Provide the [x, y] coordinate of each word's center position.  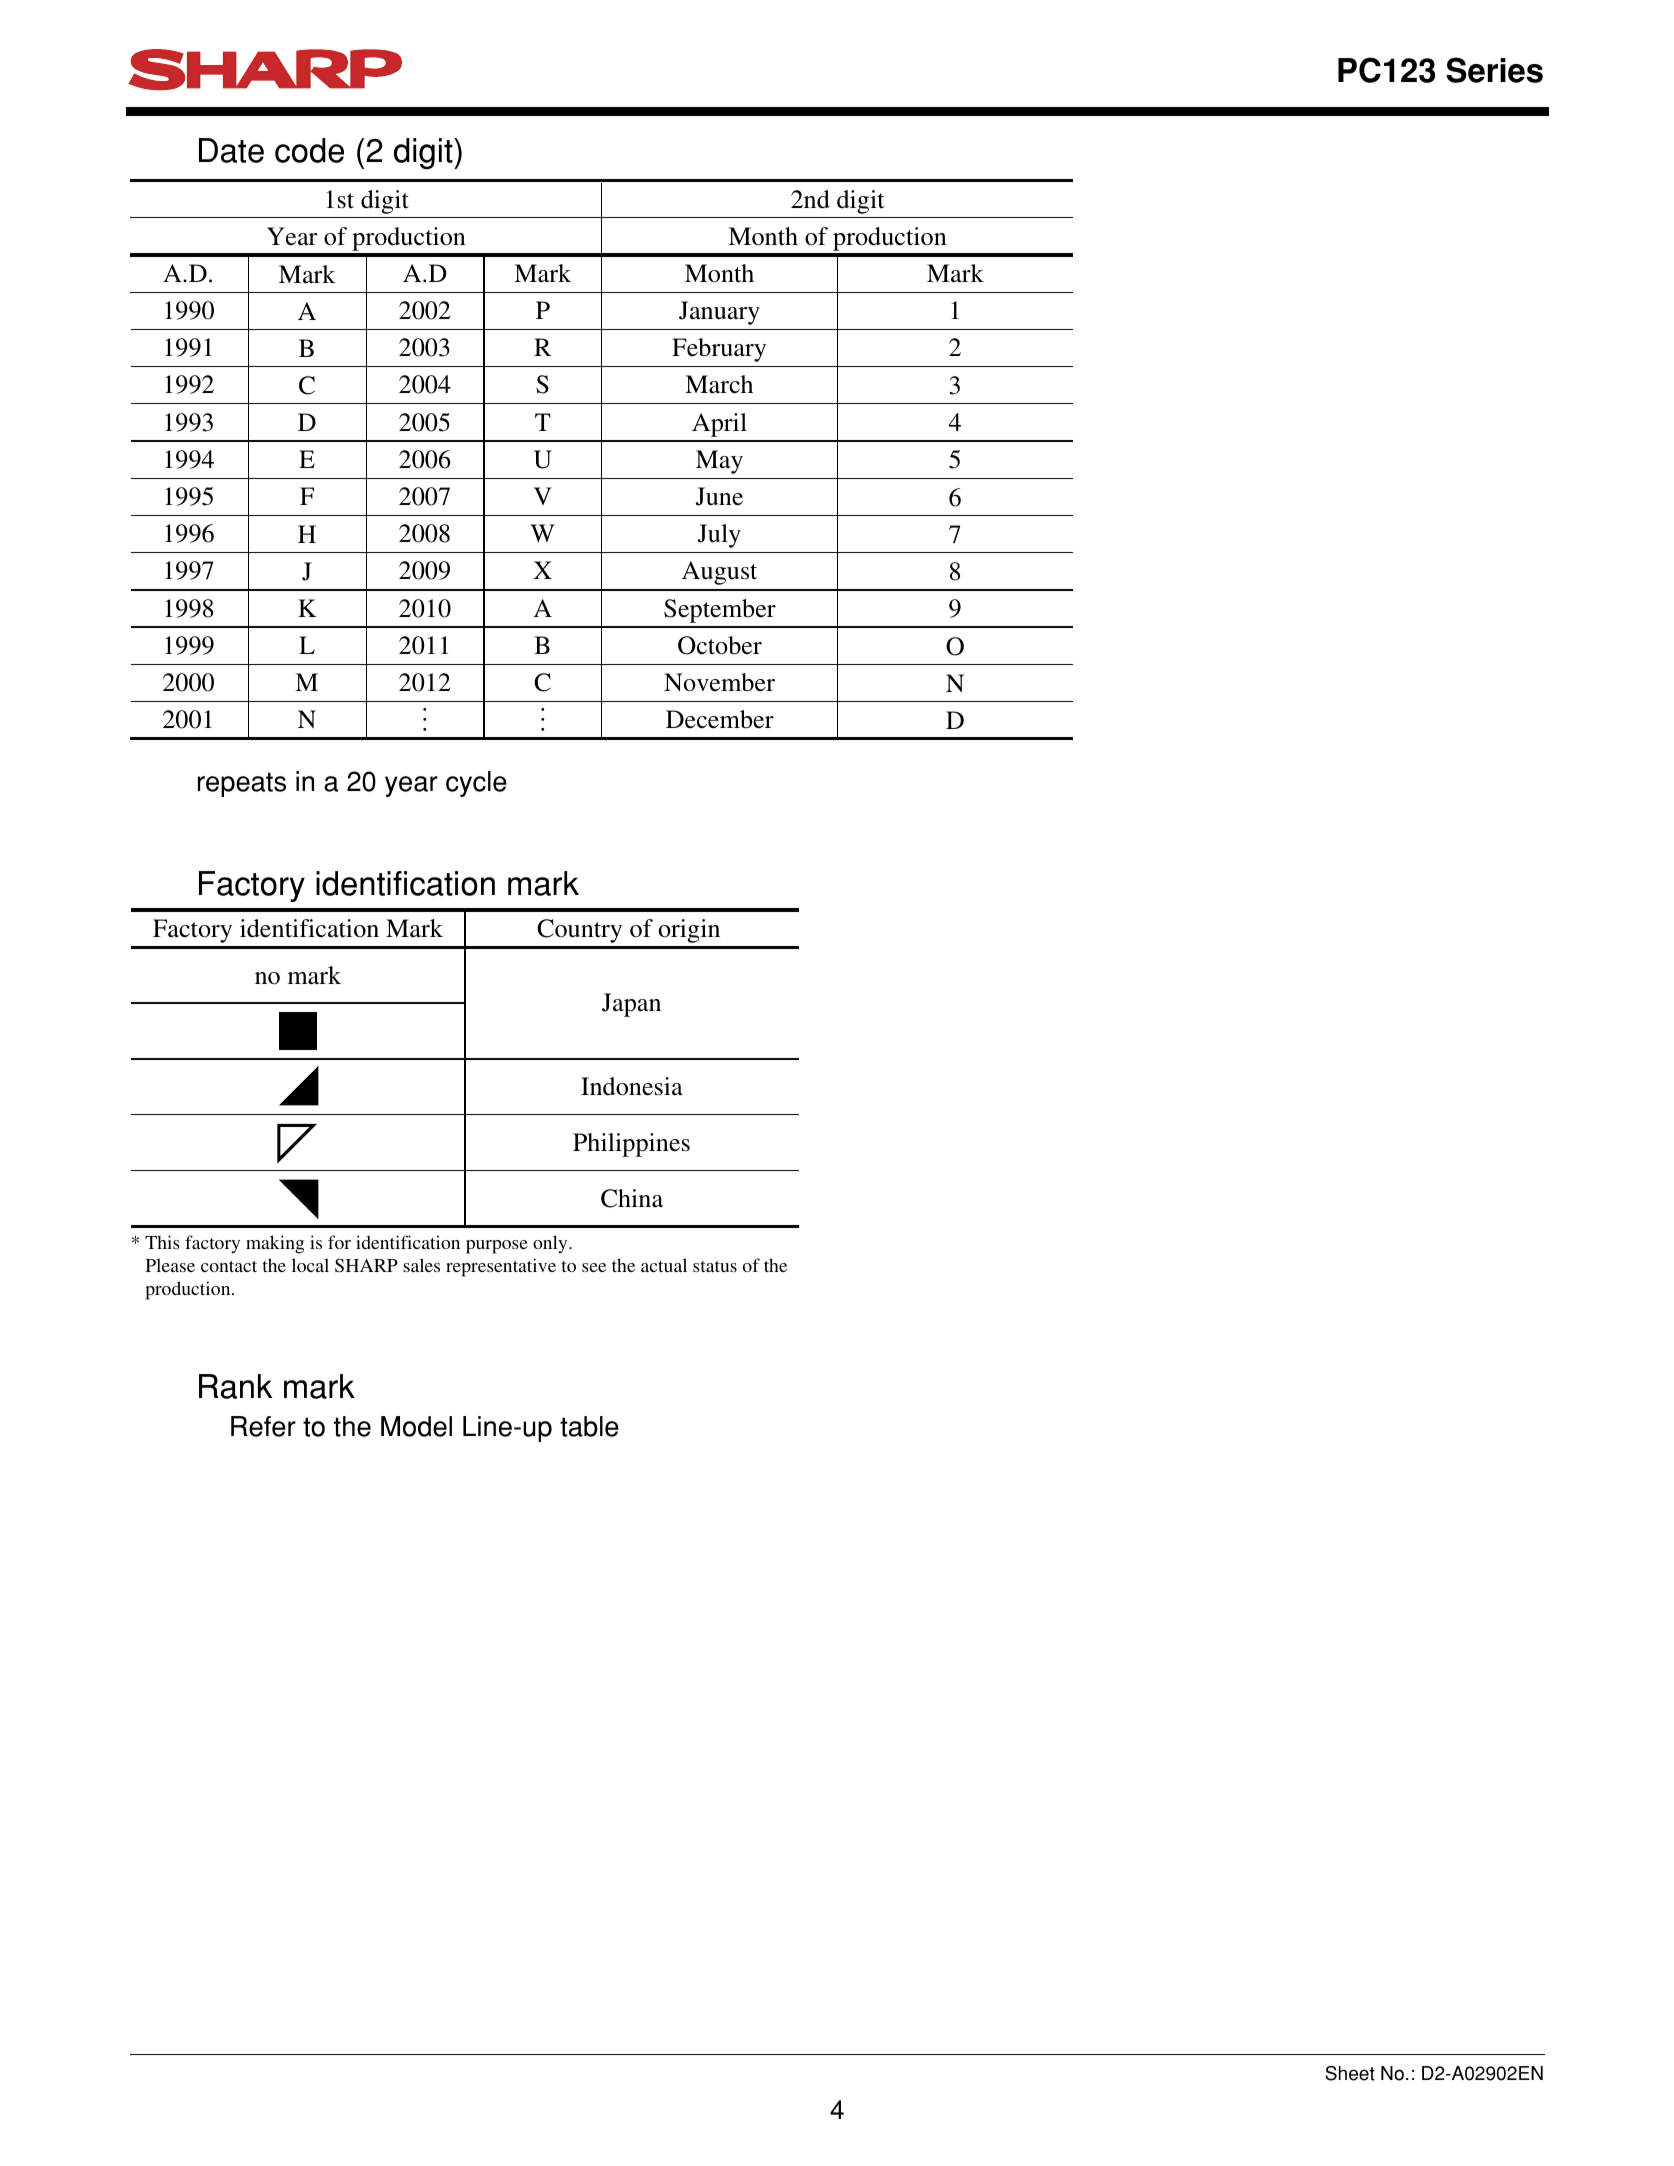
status [715, 1266]
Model [416, 1426]
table [589, 1426]
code [309, 150]
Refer [263, 1426]
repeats [242, 784]
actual [664, 1265]
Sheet [1350, 2073]
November [719, 682]
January [719, 313]
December [720, 719]
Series [1494, 70]
